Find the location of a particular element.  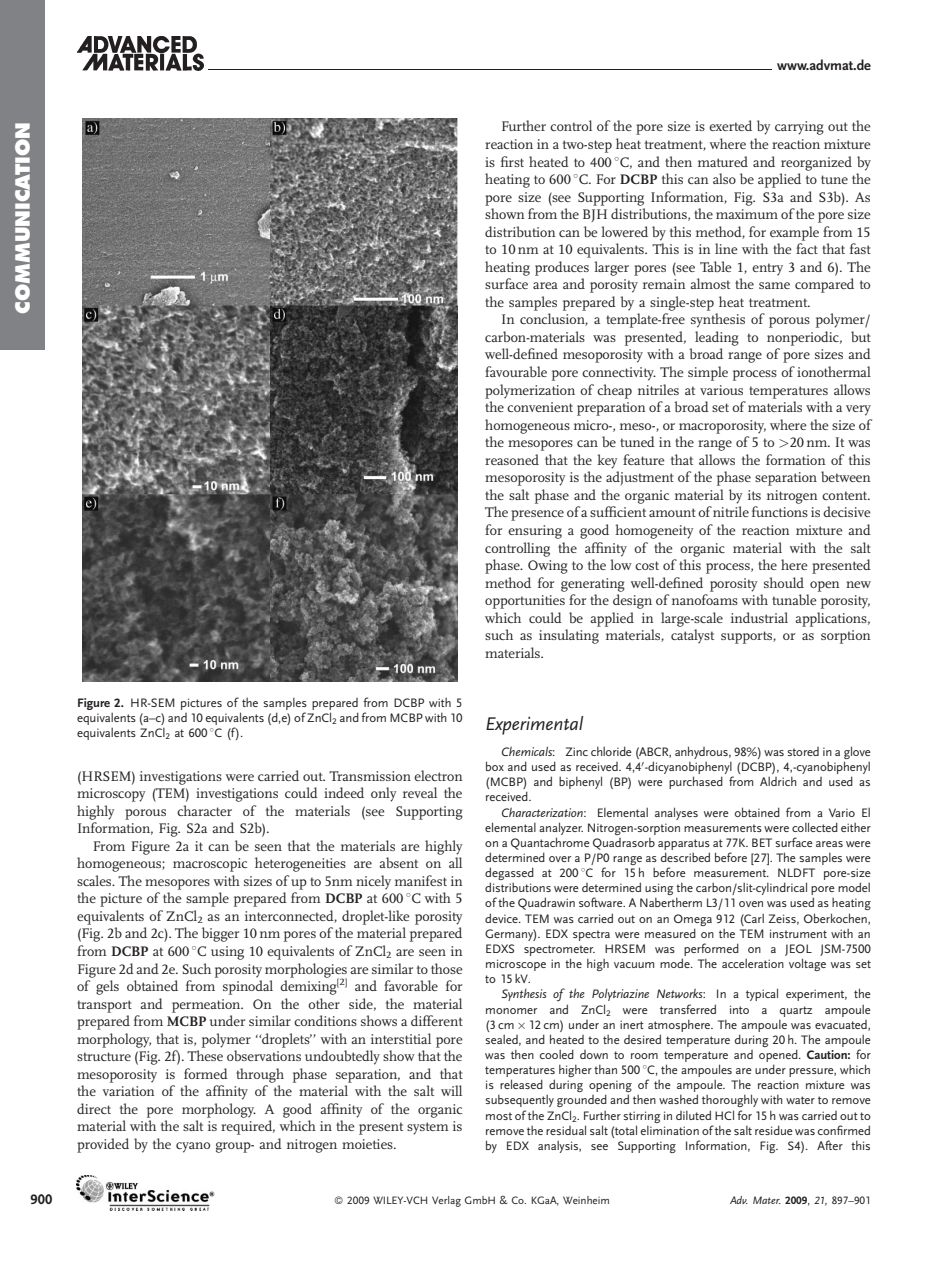

matured is located at coordinates (723, 161).
